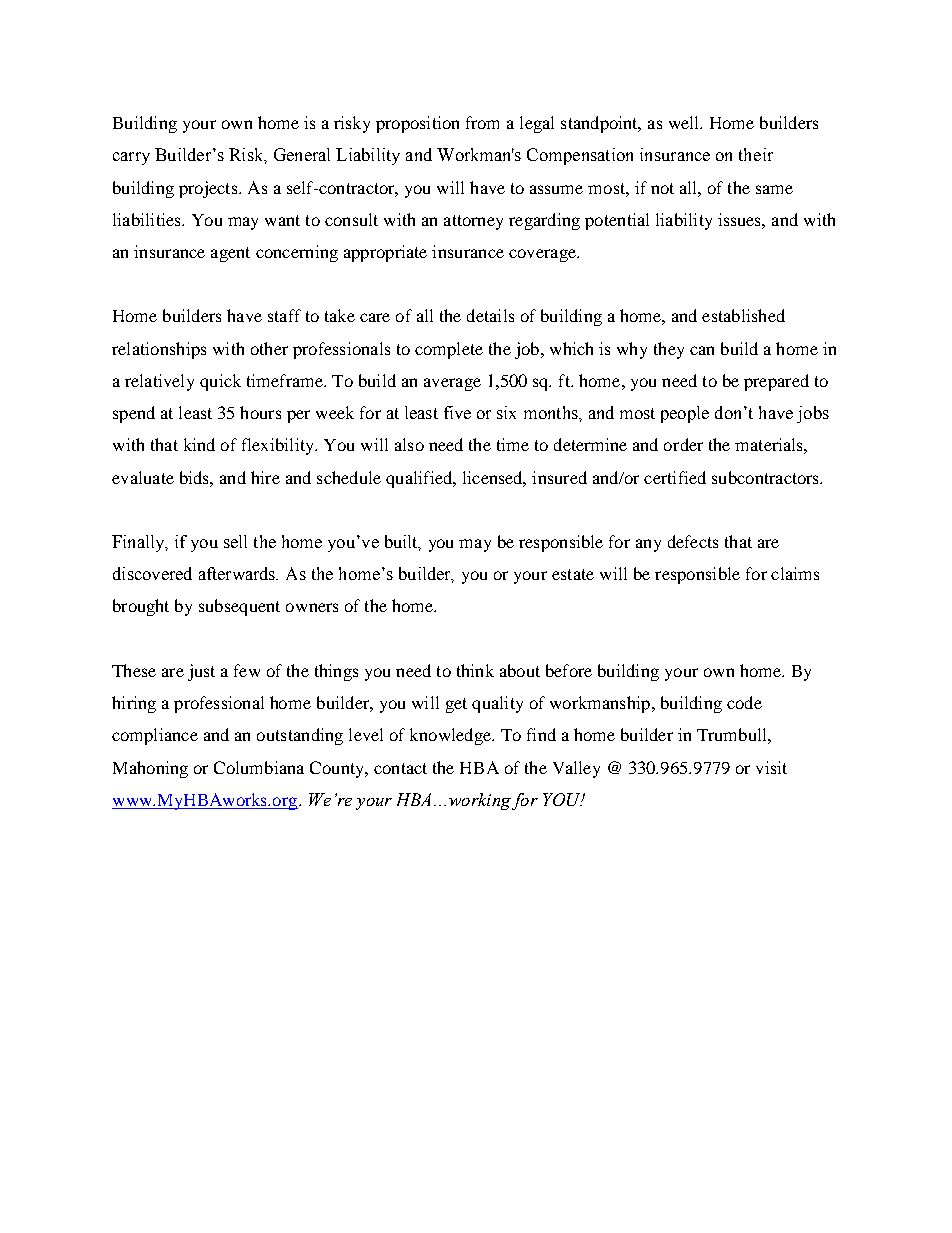  Describe the element at coordinates (756, 154) in the screenshot. I see `their` at that location.
